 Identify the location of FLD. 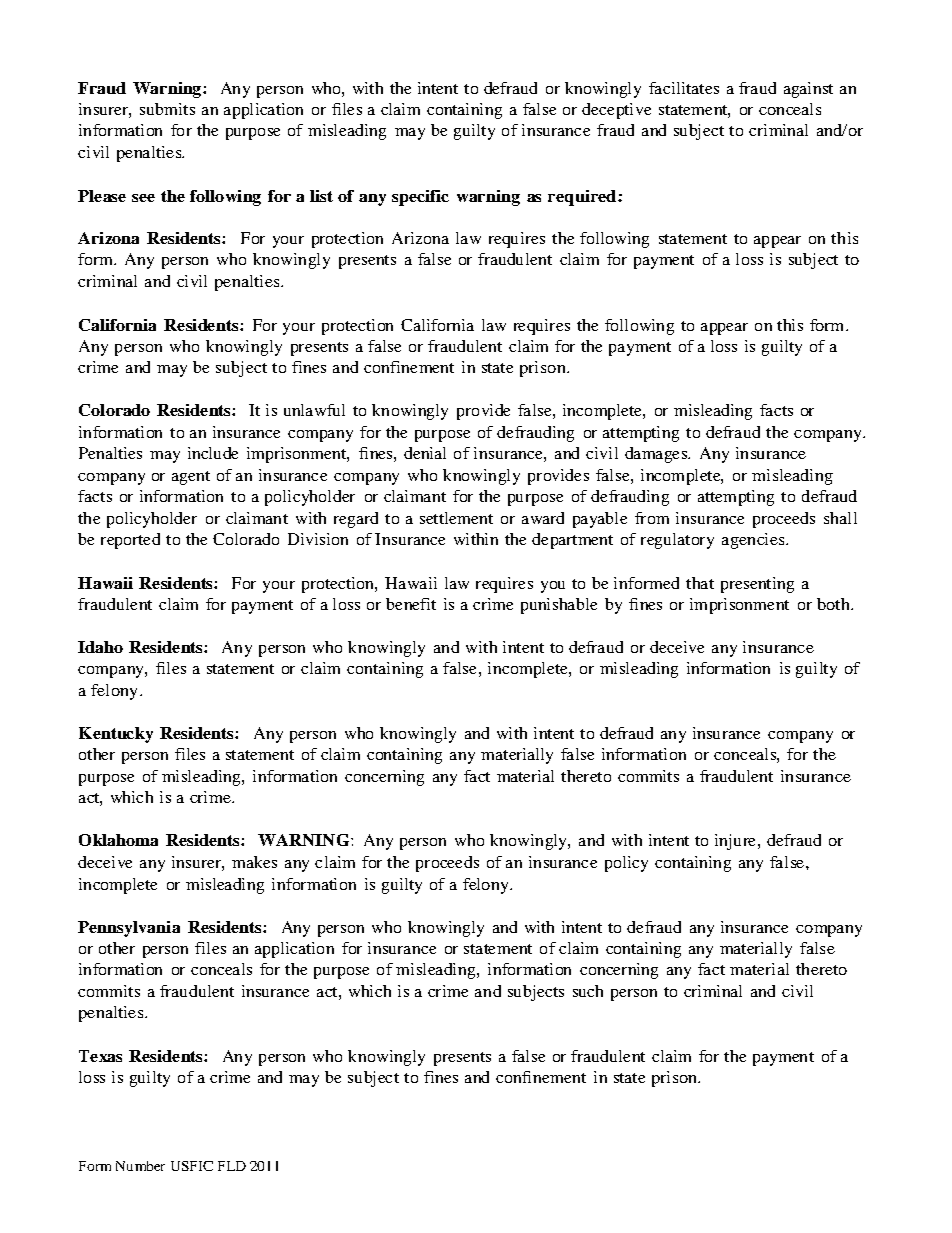
(232, 1166).
